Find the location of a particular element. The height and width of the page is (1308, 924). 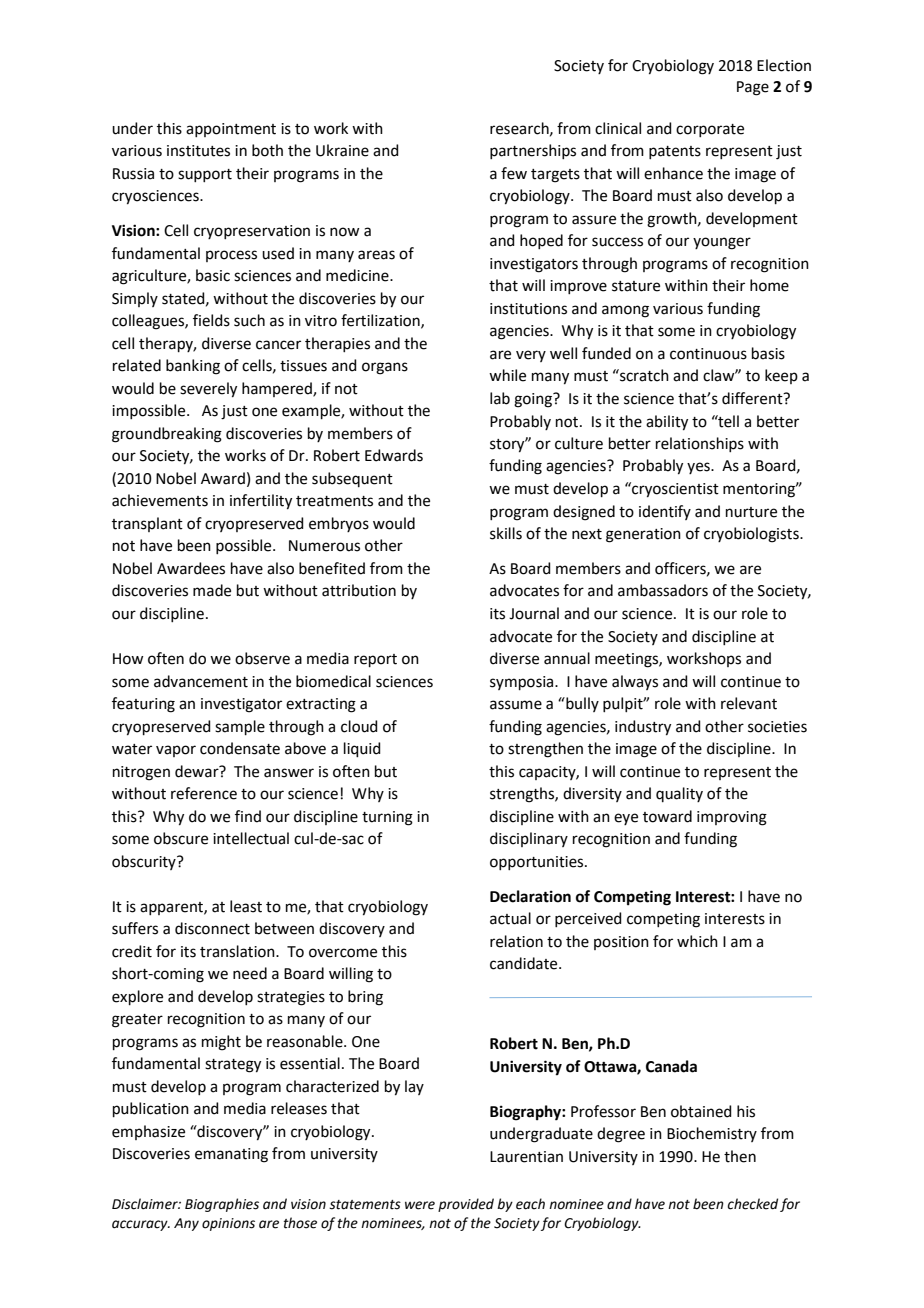

symposia is located at coordinates (523, 683).
